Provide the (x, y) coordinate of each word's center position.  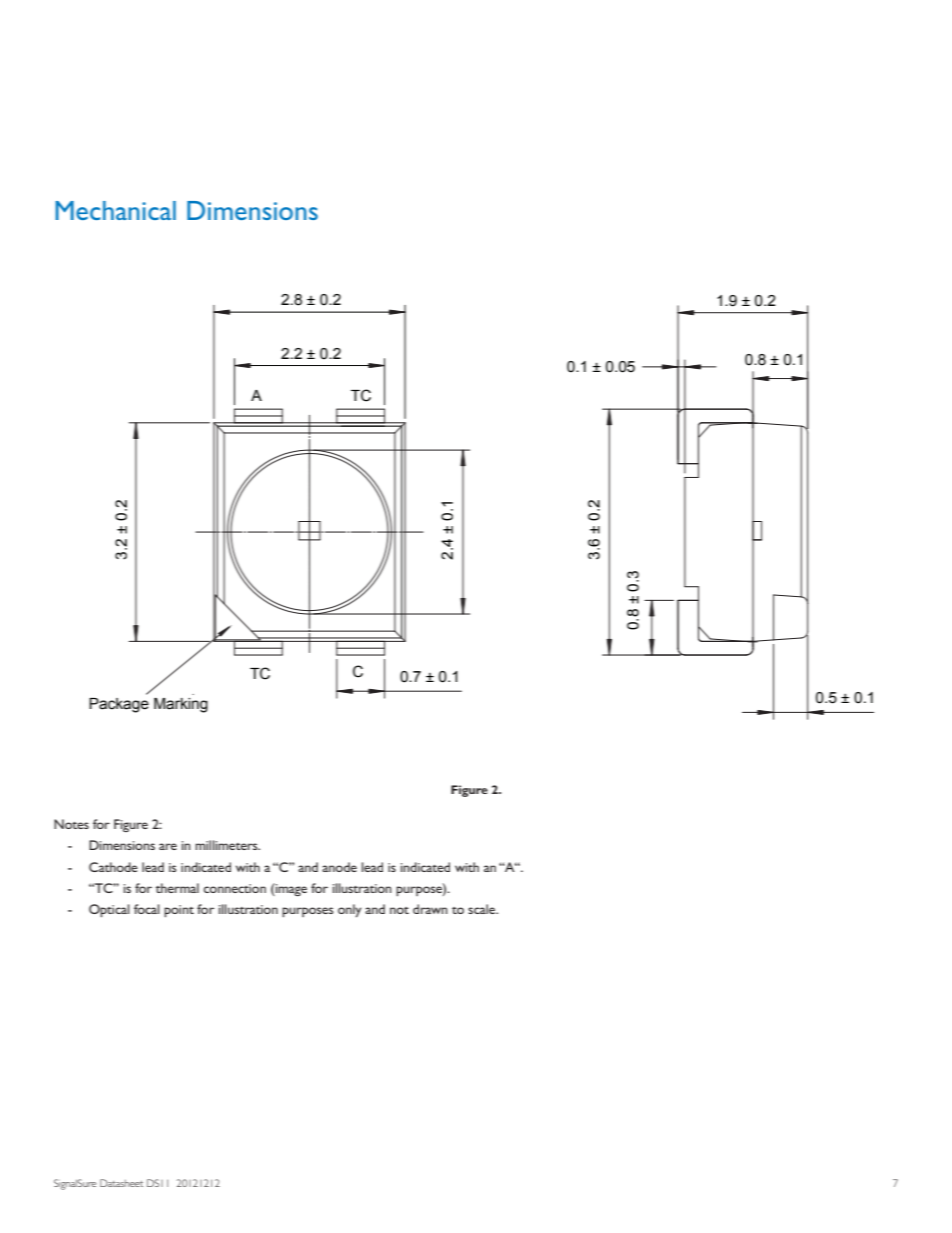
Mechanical (115, 210)
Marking (181, 705)
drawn (430, 909)
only (350, 911)
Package (119, 705)
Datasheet (121, 1183)
